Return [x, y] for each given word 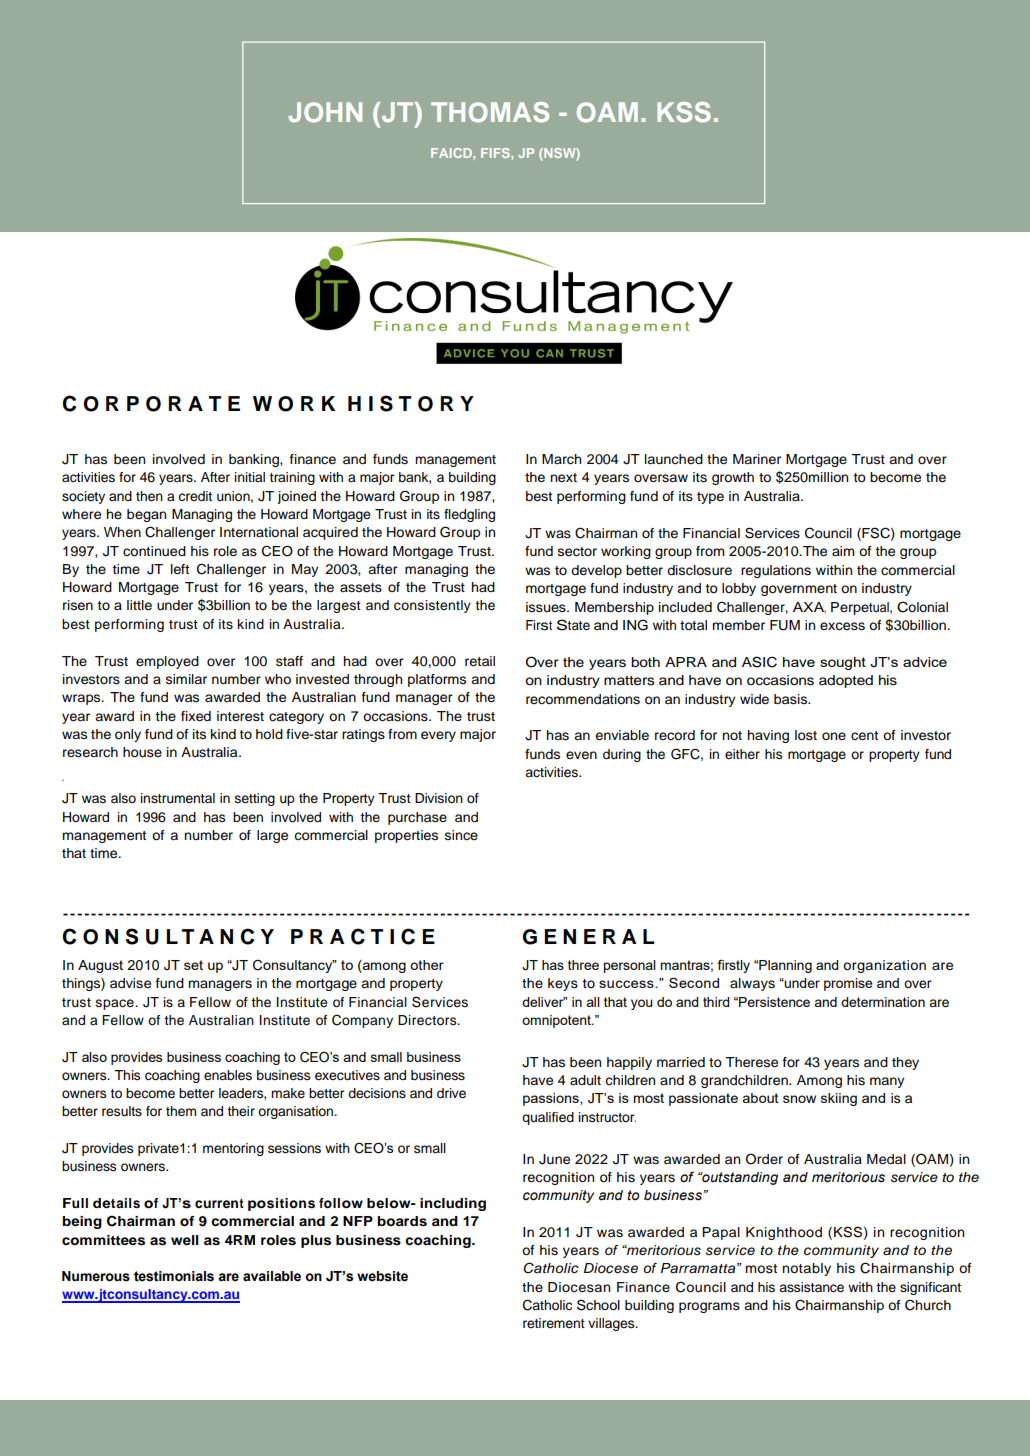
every [438, 736]
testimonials [174, 1276]
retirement [554, 1323]
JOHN [325, 112]
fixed [196, 716]
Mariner [757, 459]
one [834, 736]
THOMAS [490, 112]
